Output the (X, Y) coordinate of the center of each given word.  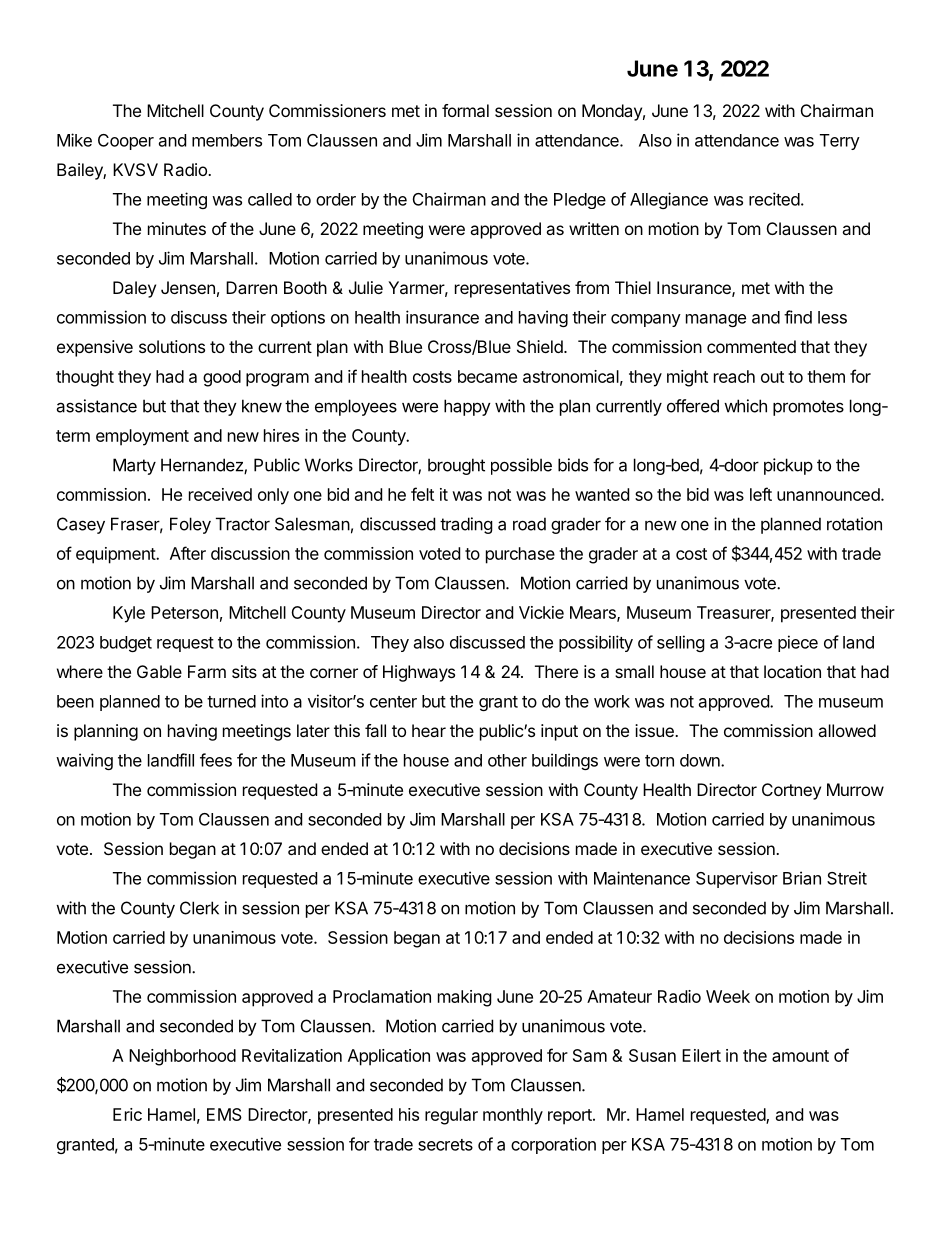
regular (451, 1116)
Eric (127, 1114)
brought (456, 466)
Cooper (126, 142)
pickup (788, 466)
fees (216, 760)
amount (800, 1056)
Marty (134, 466)
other (507, 760)
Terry (840, 142)
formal (465, 110)
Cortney (791, 791)
